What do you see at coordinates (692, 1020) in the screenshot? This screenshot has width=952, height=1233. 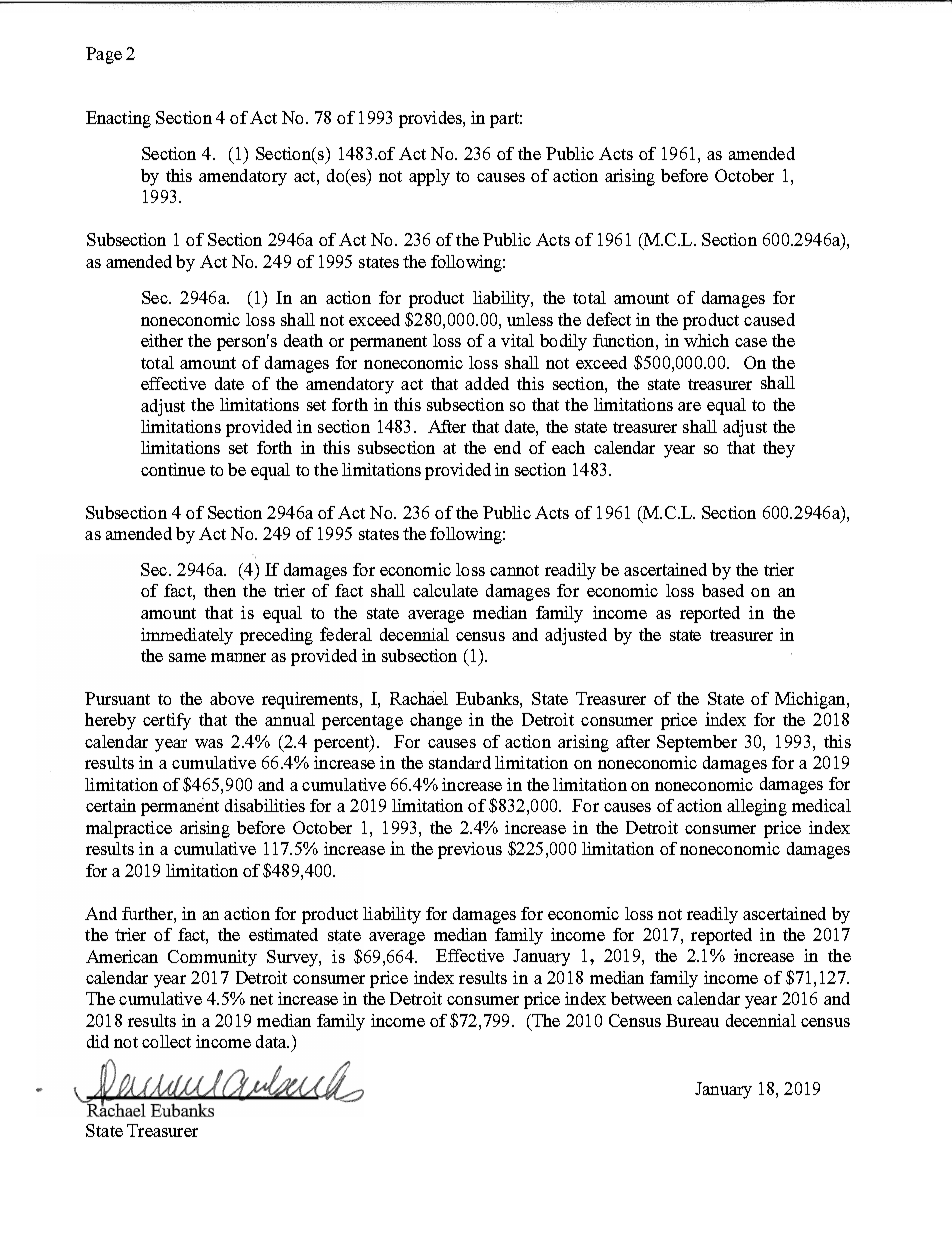 I see `Bureau` at bounding box center [692, 1020].
